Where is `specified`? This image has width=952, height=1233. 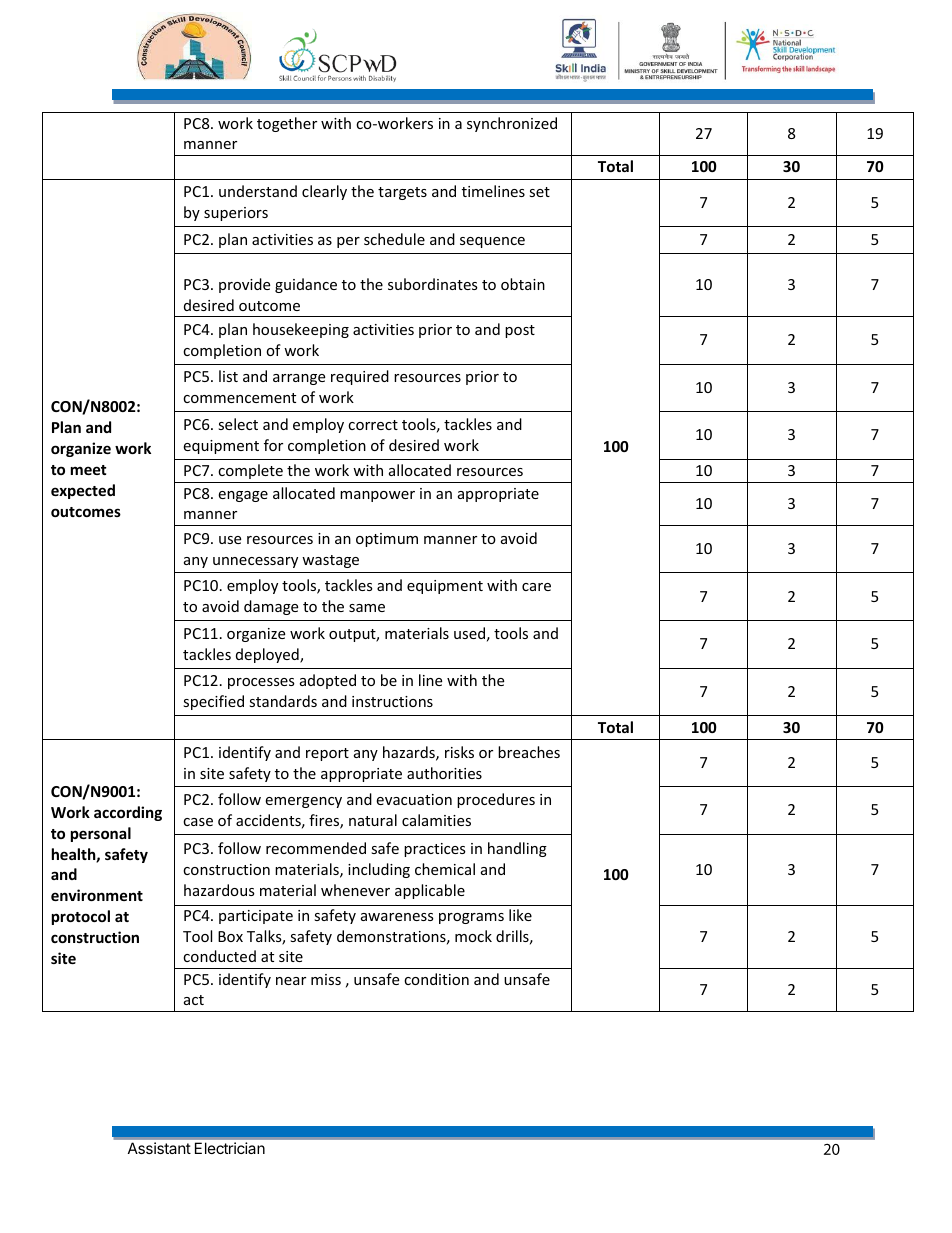 specified is located at coordinates (213, 702).
